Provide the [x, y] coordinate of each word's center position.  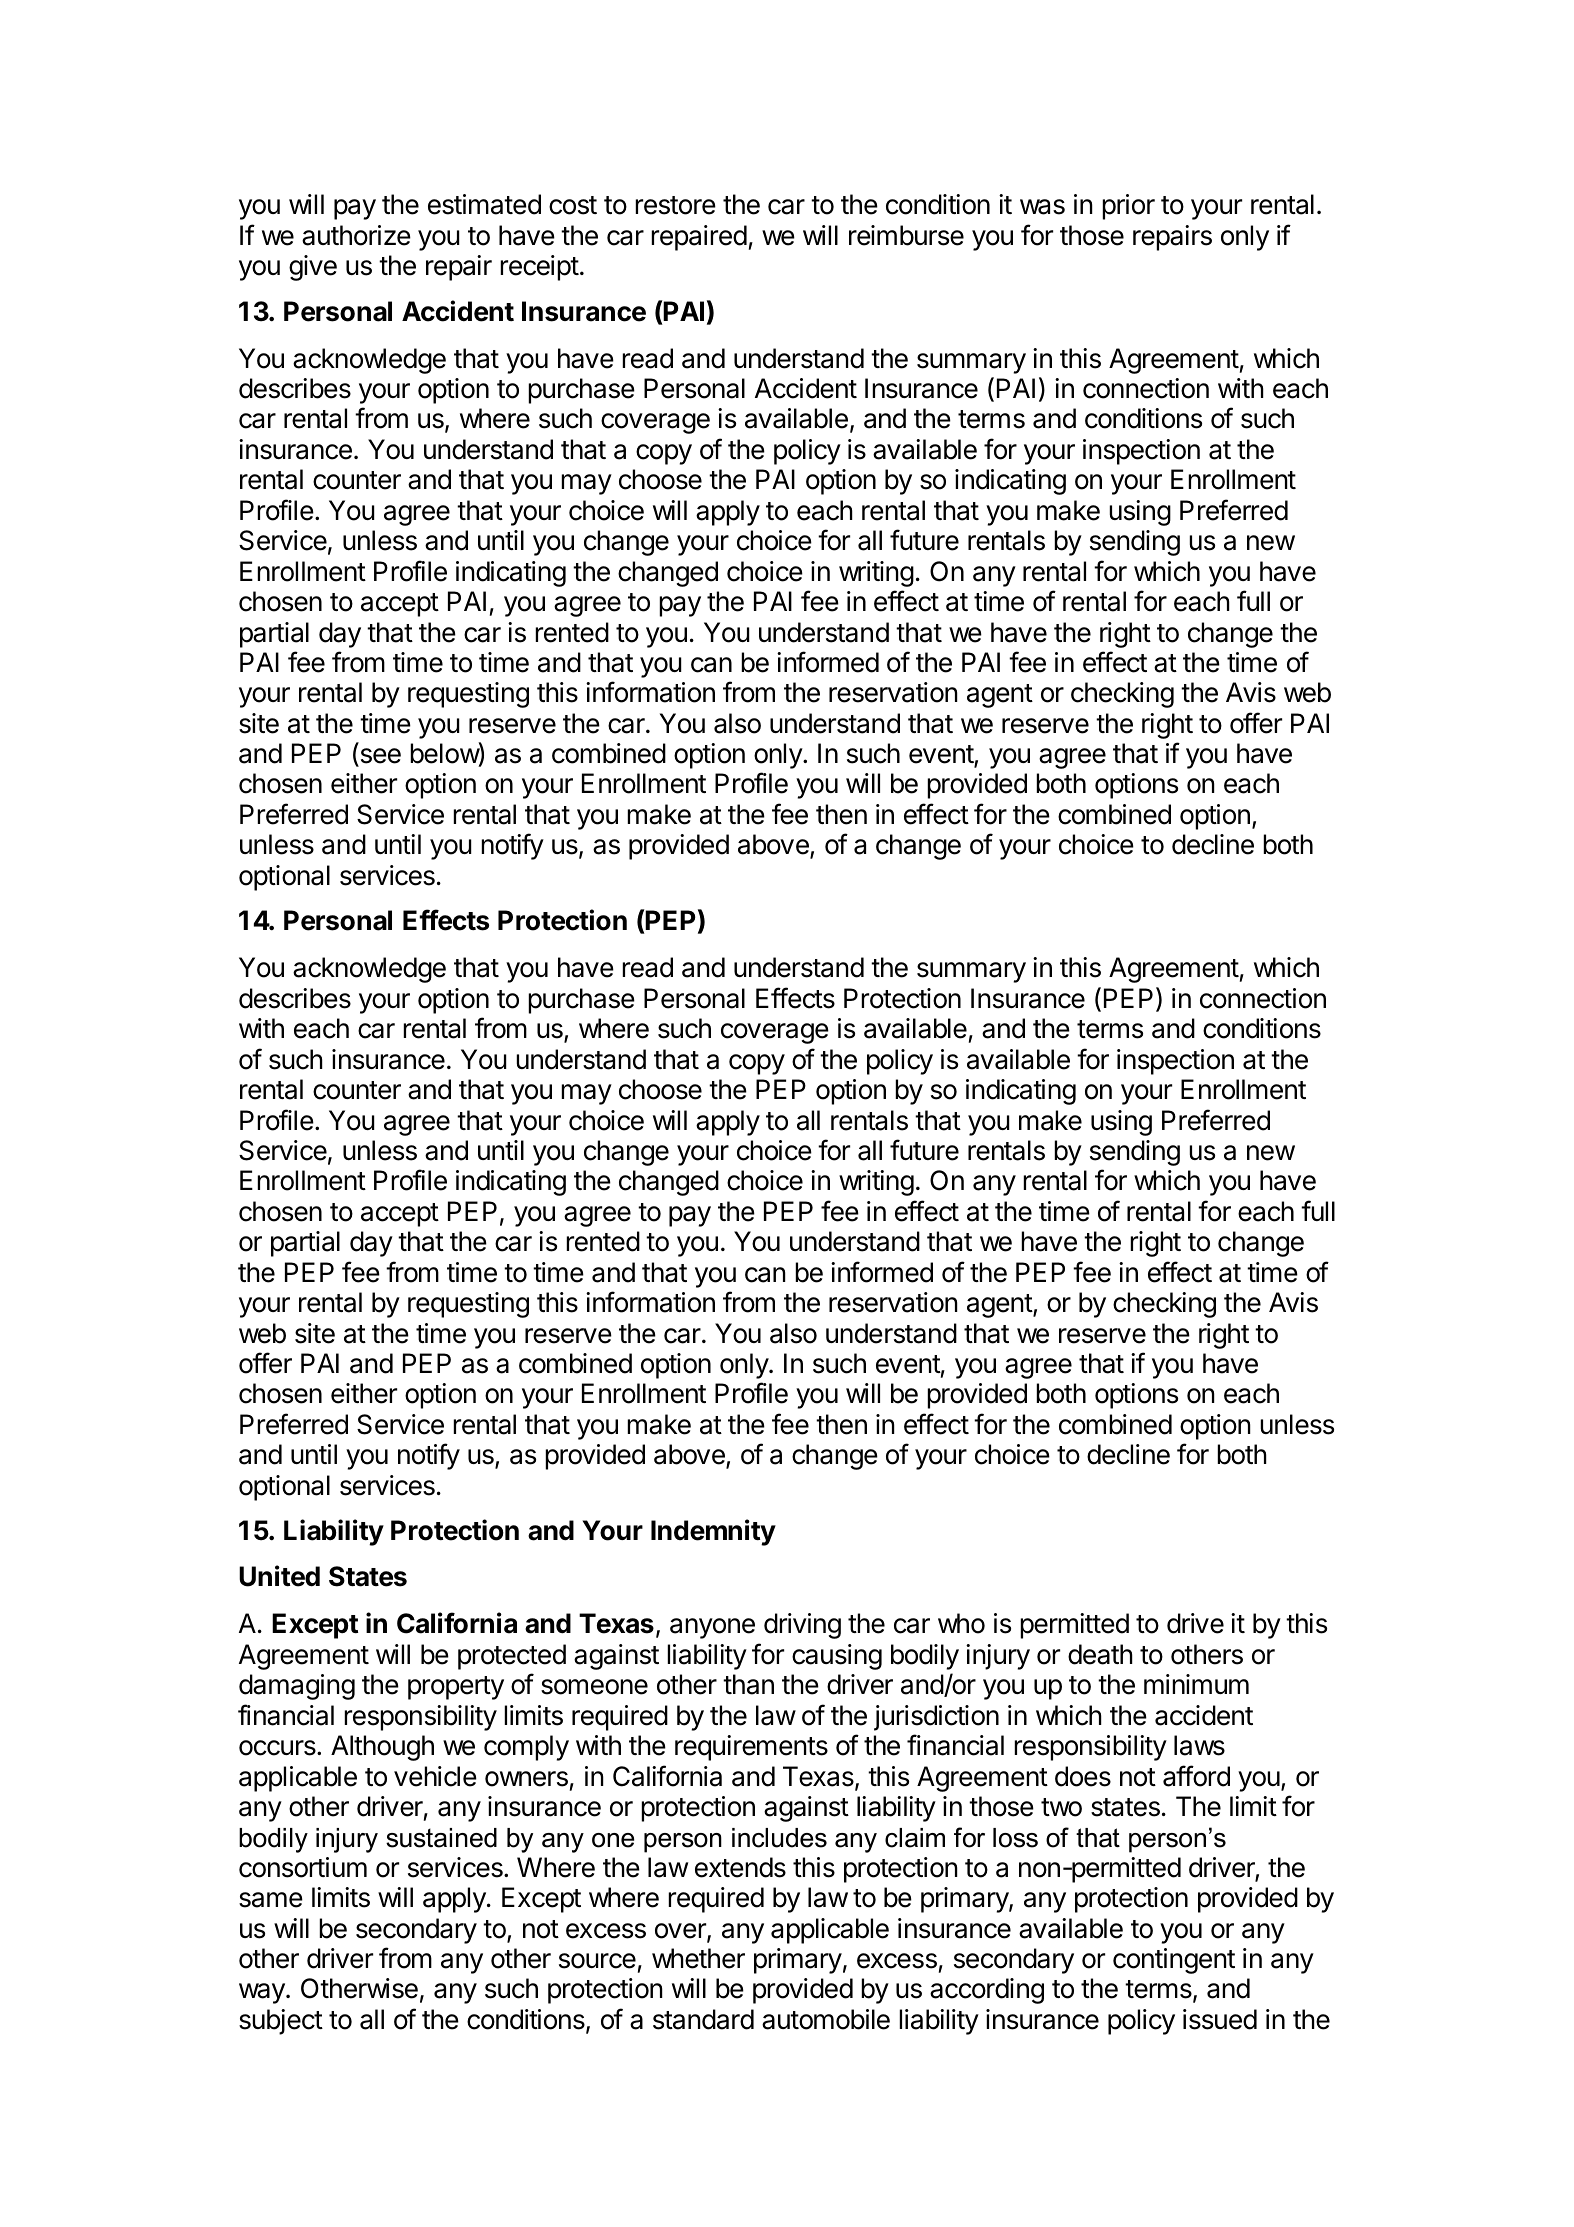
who [961, 1623]
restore [675, 205]
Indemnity [713, 1532]
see [379, 757]
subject [281, 2022]
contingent [1174, 1961]
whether [698, 1958]
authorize [356, 235]
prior [1128, 207]
